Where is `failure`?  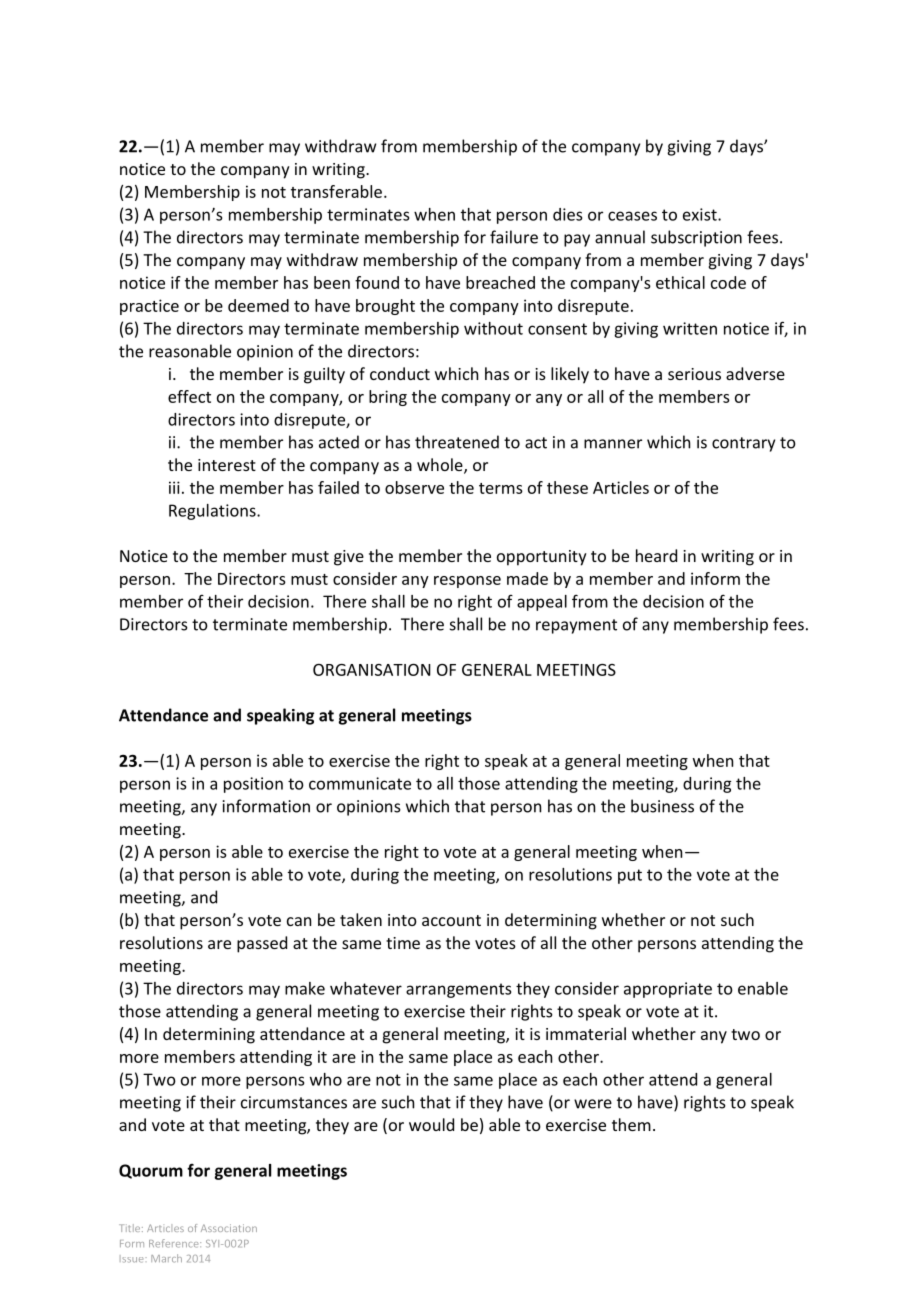
failure is located at coordinates (514, 237).
